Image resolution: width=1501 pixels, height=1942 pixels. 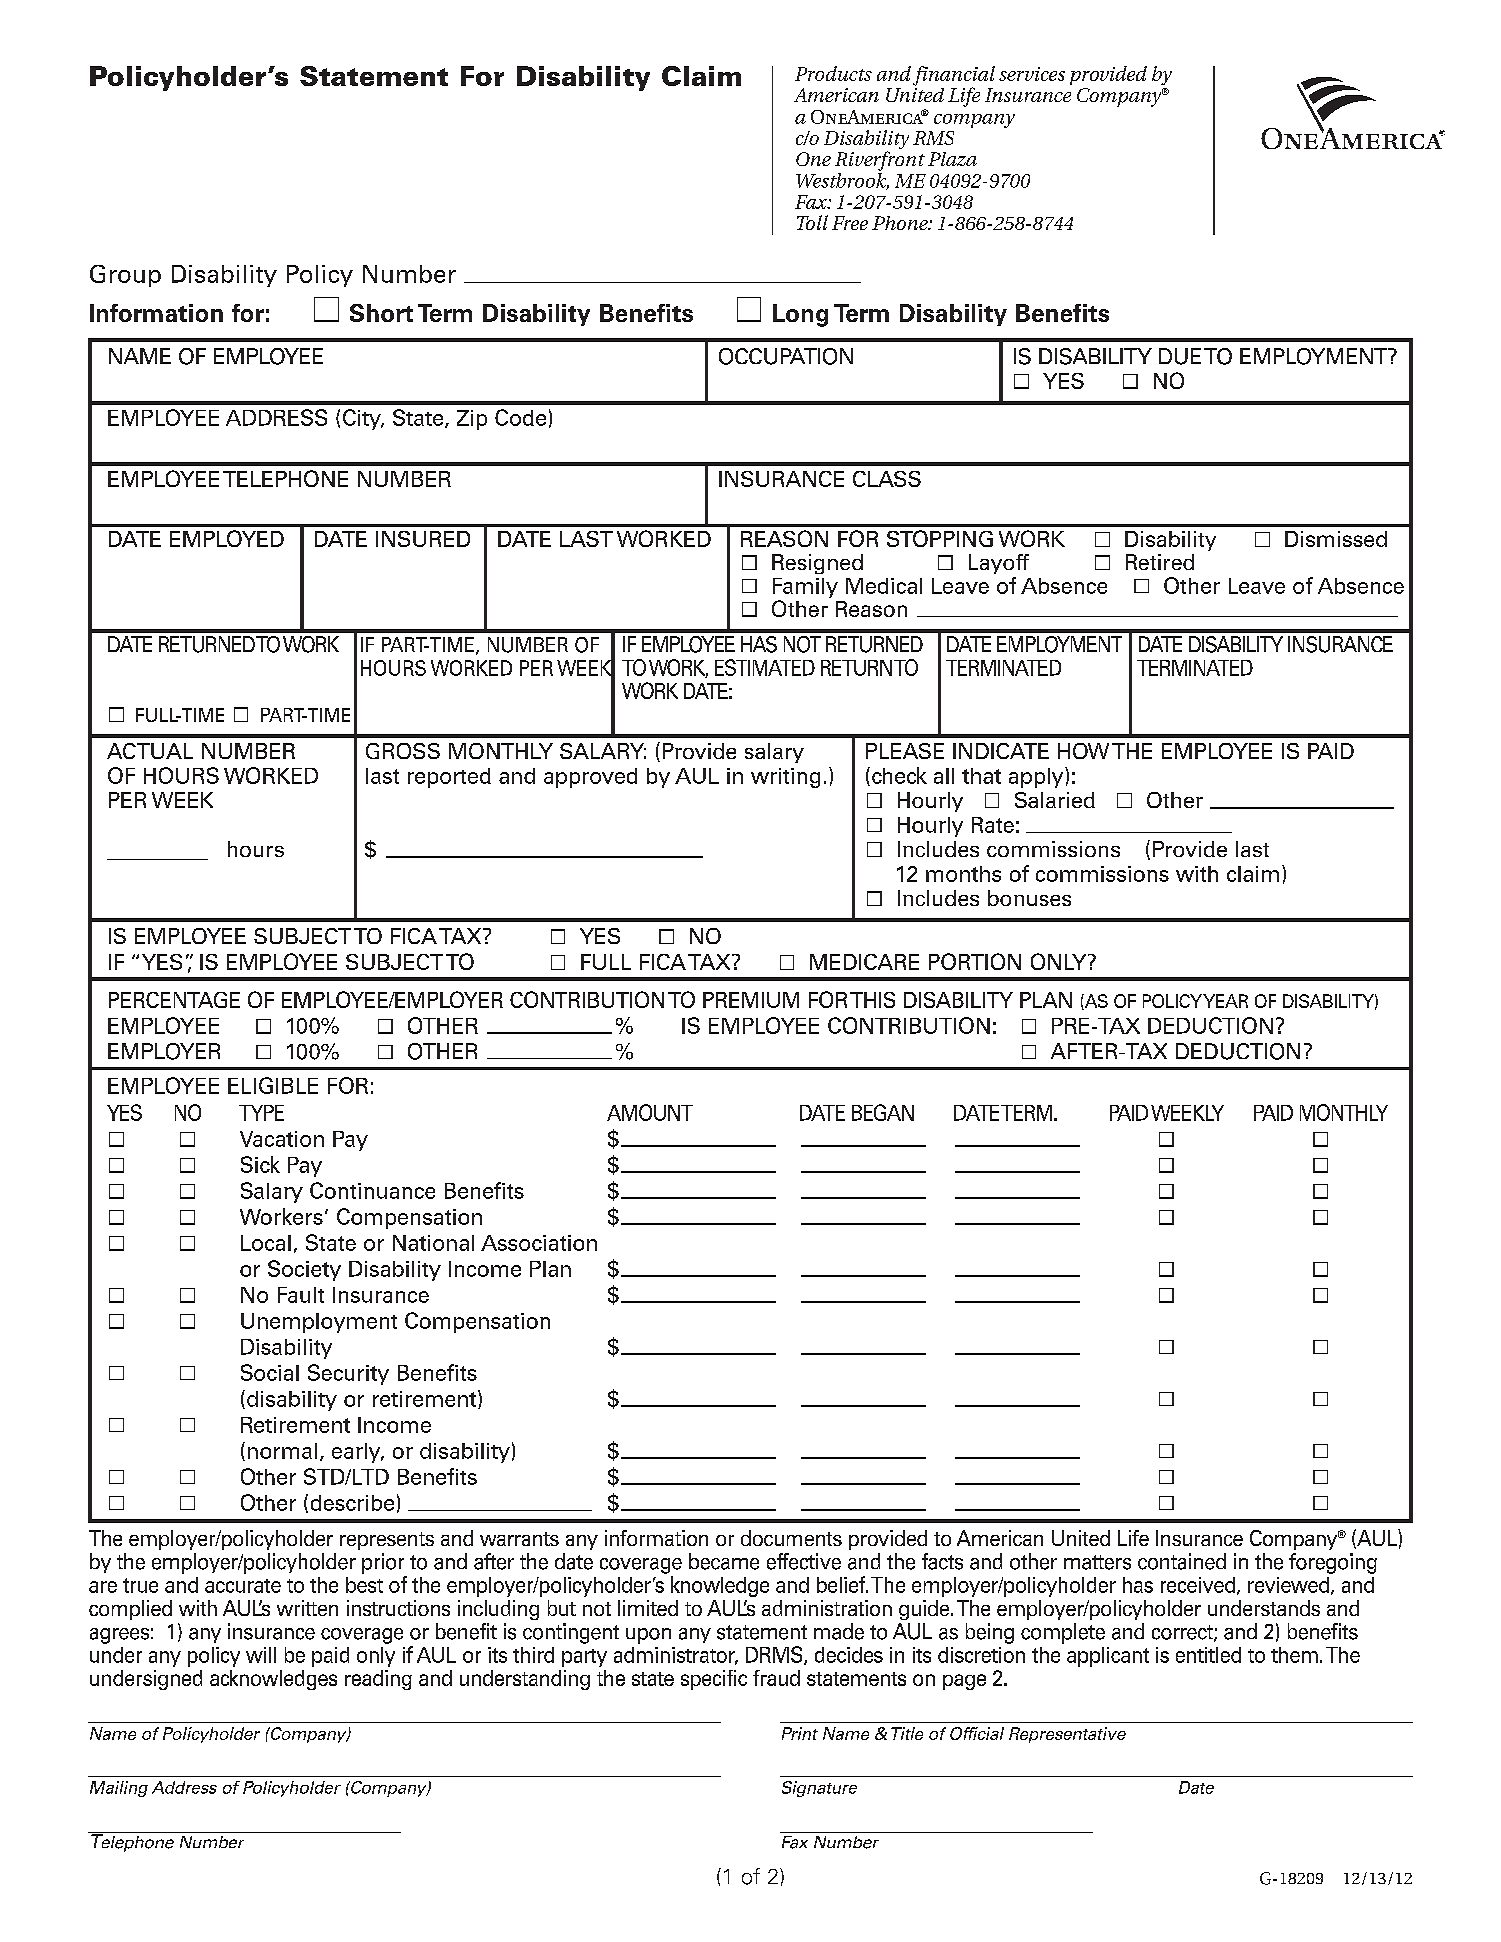 I want to click on Group, so click(x=125, y=276).
